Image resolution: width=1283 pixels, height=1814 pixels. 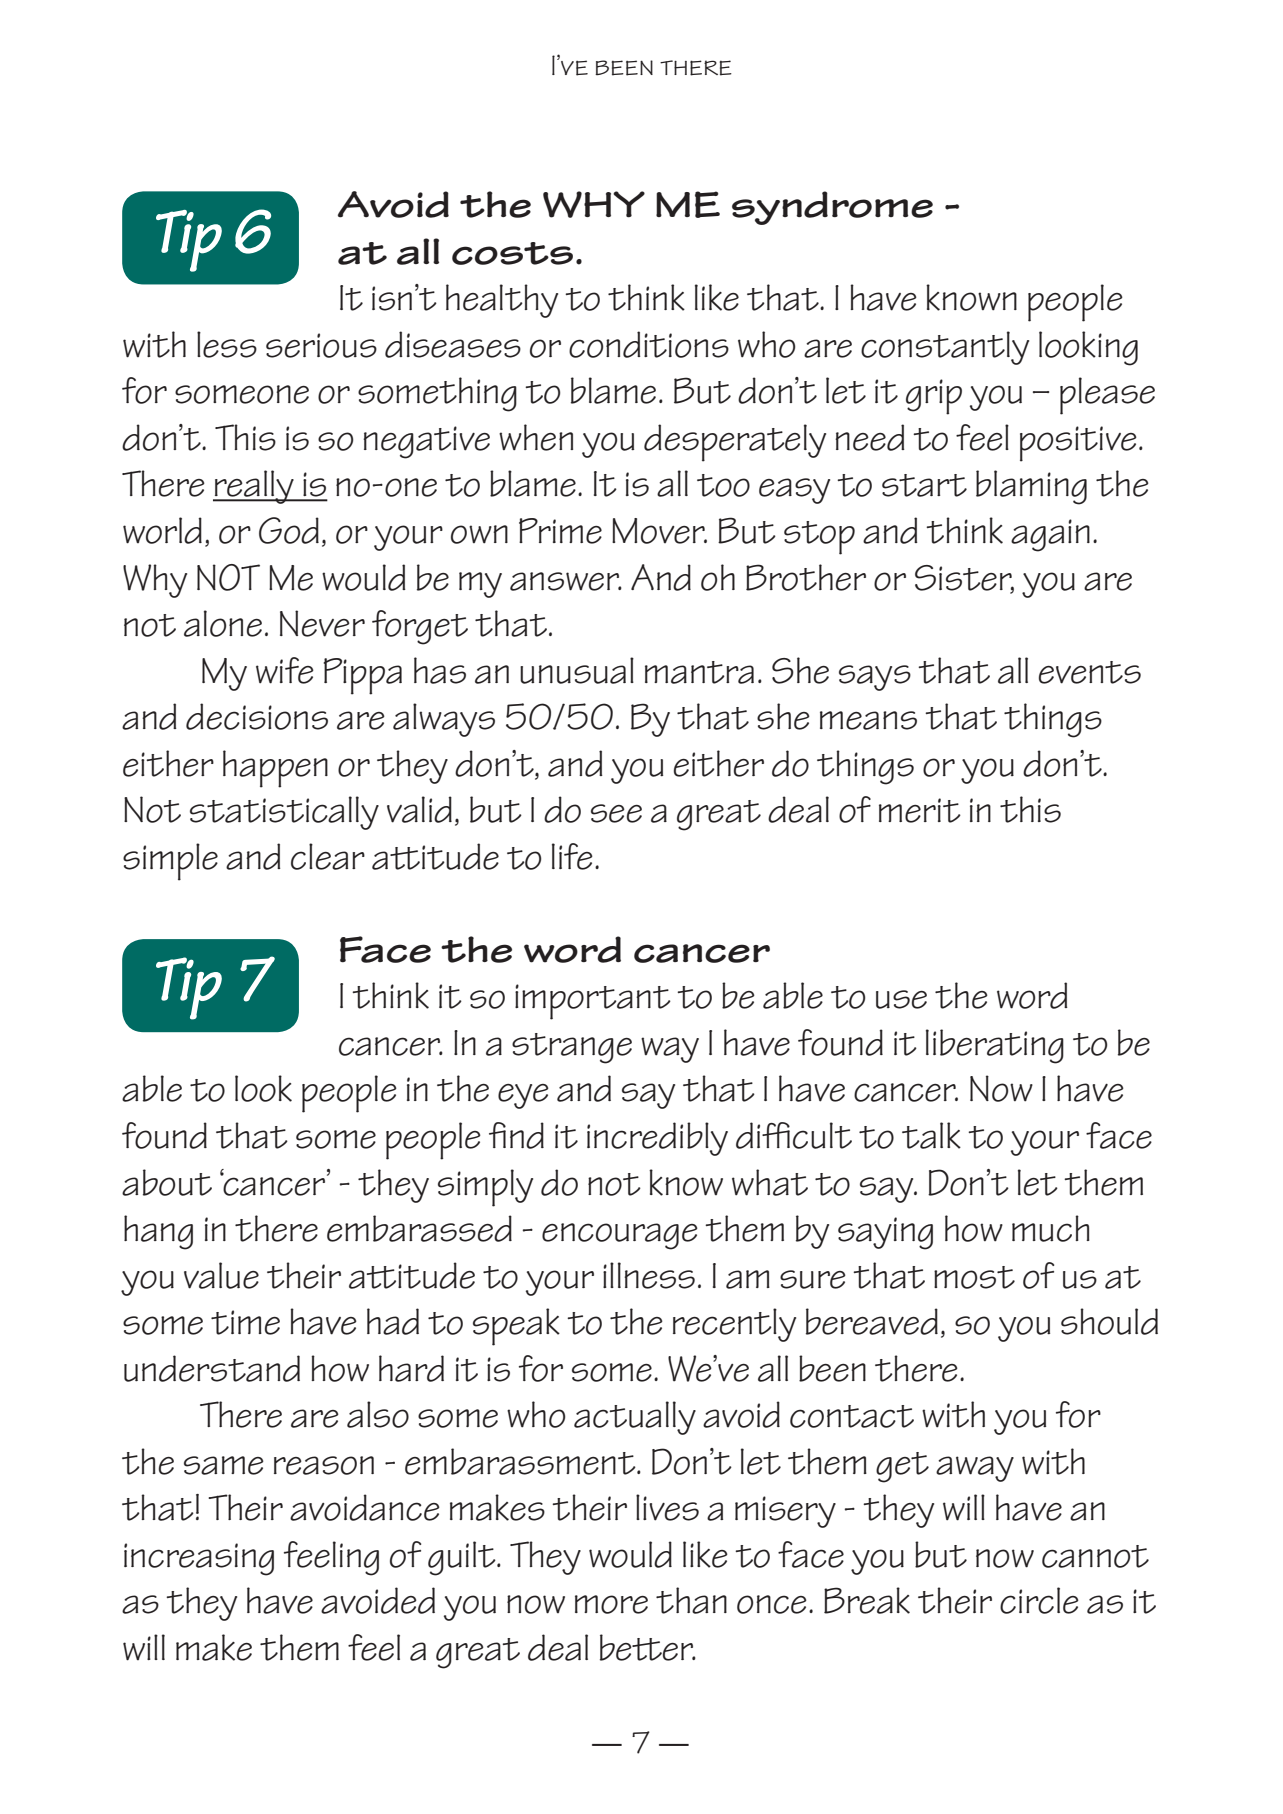 I want to click on Mover, so click(x=659, y=531).
